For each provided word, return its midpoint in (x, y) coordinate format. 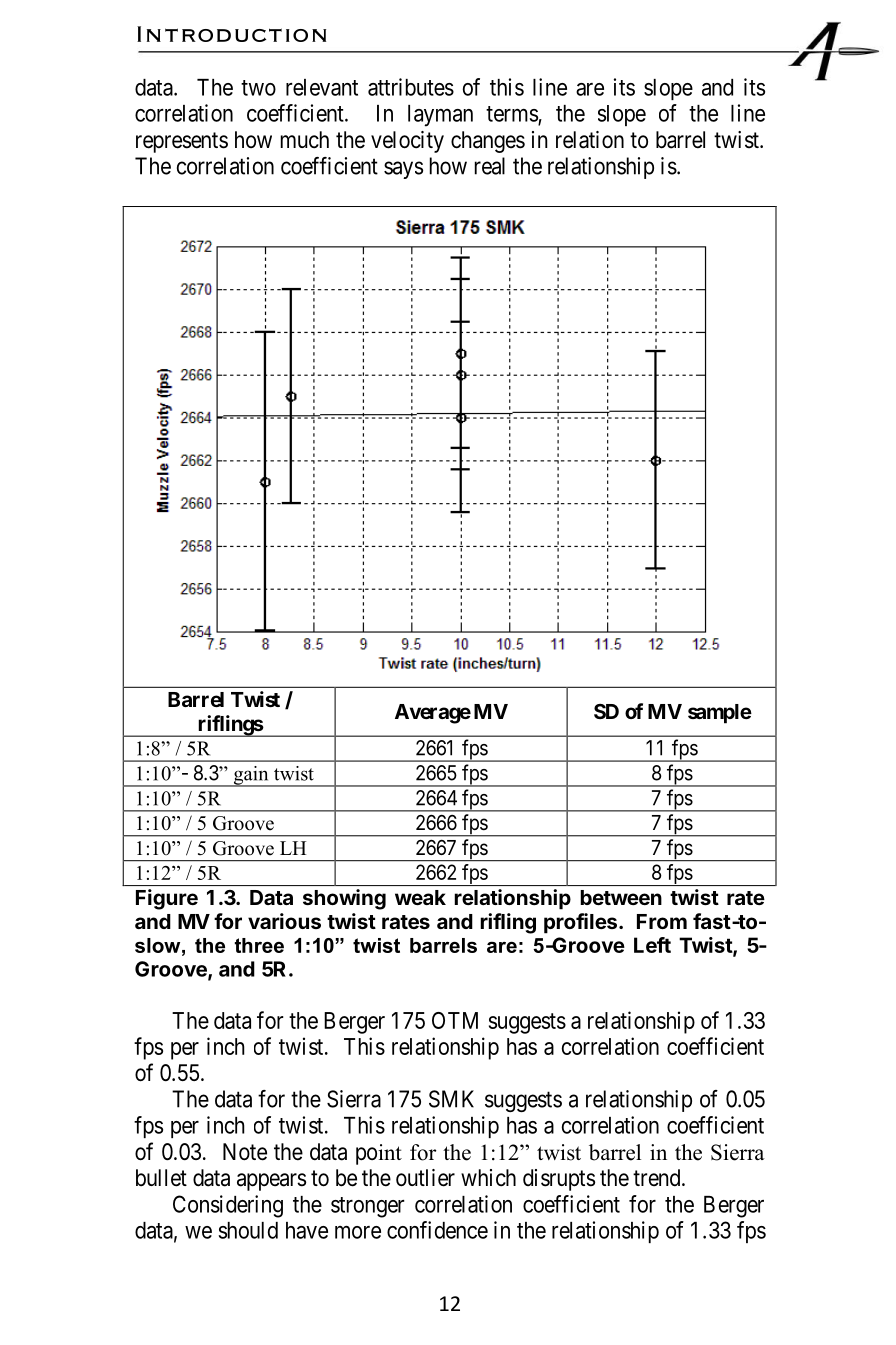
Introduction (231, 34)
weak (420, 897)
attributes (411, 87)
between (621, 897)
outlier (425, 1178)
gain (251, 776)
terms (512, 115)
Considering (228, 1206)
